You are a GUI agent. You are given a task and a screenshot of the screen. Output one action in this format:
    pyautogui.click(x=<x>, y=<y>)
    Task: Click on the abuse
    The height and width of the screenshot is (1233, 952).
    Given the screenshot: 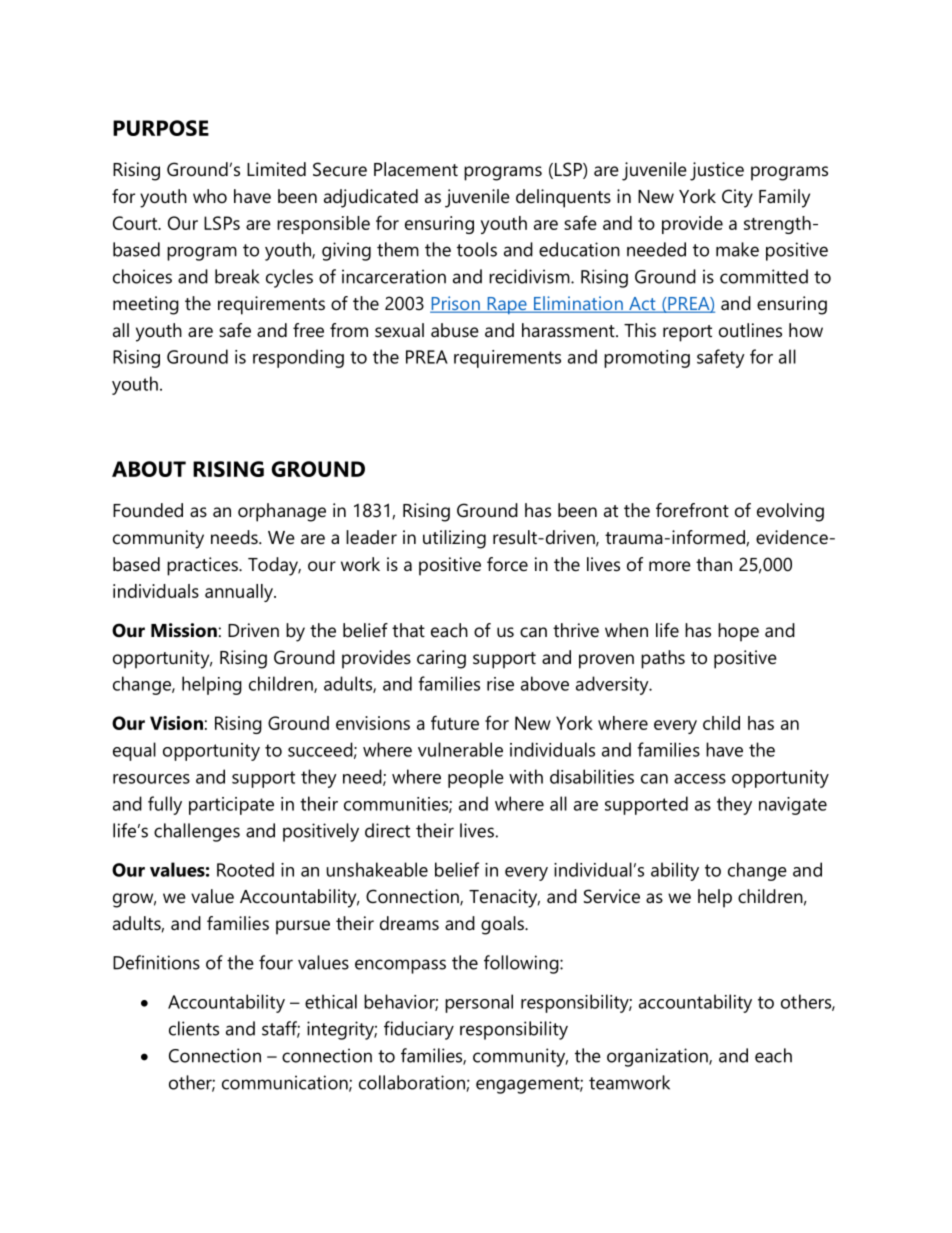 What is the action you would take?
    pyautogui.click(x=455, y=330)
